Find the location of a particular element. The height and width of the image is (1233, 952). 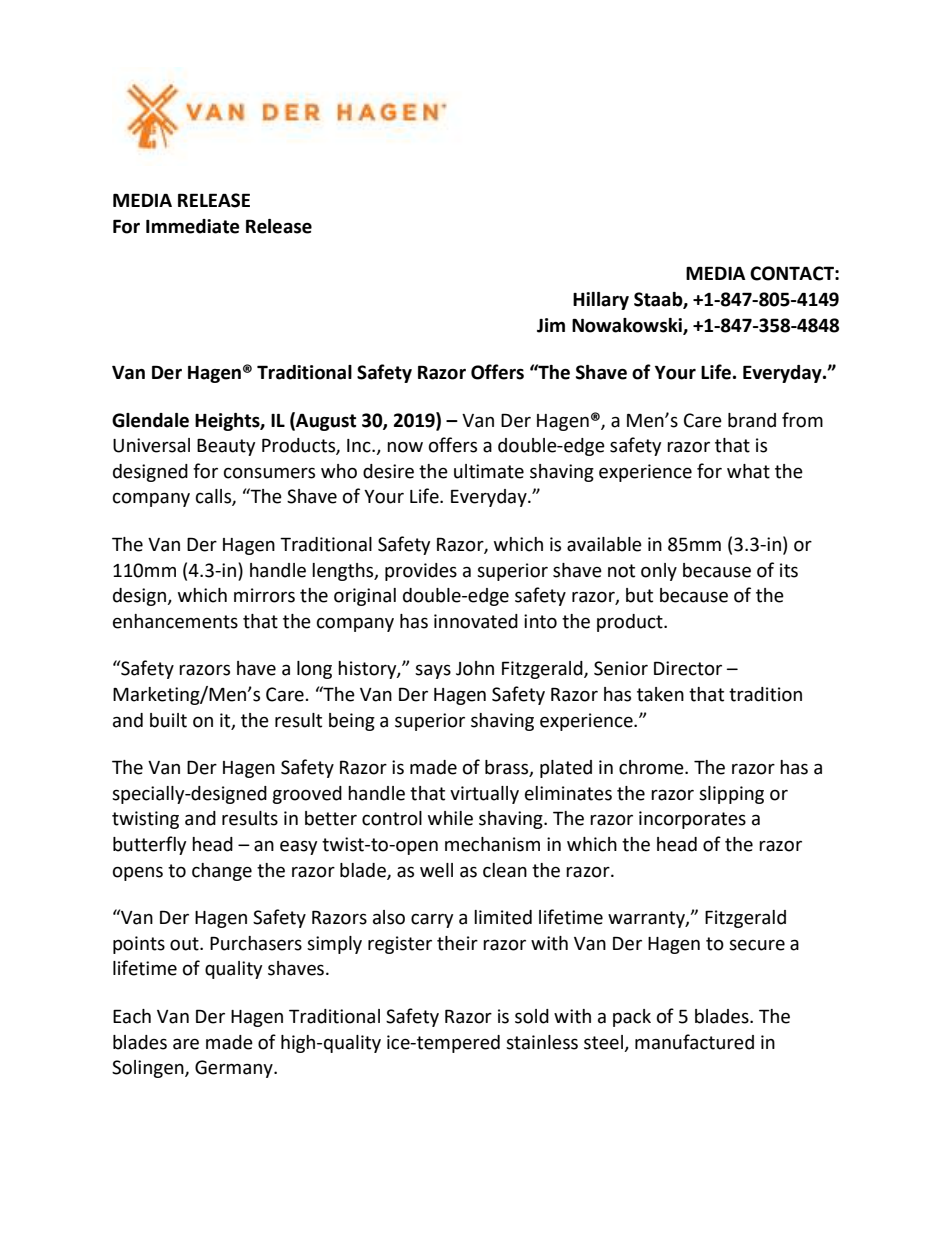

limited is located at coordinates (503, 917).
